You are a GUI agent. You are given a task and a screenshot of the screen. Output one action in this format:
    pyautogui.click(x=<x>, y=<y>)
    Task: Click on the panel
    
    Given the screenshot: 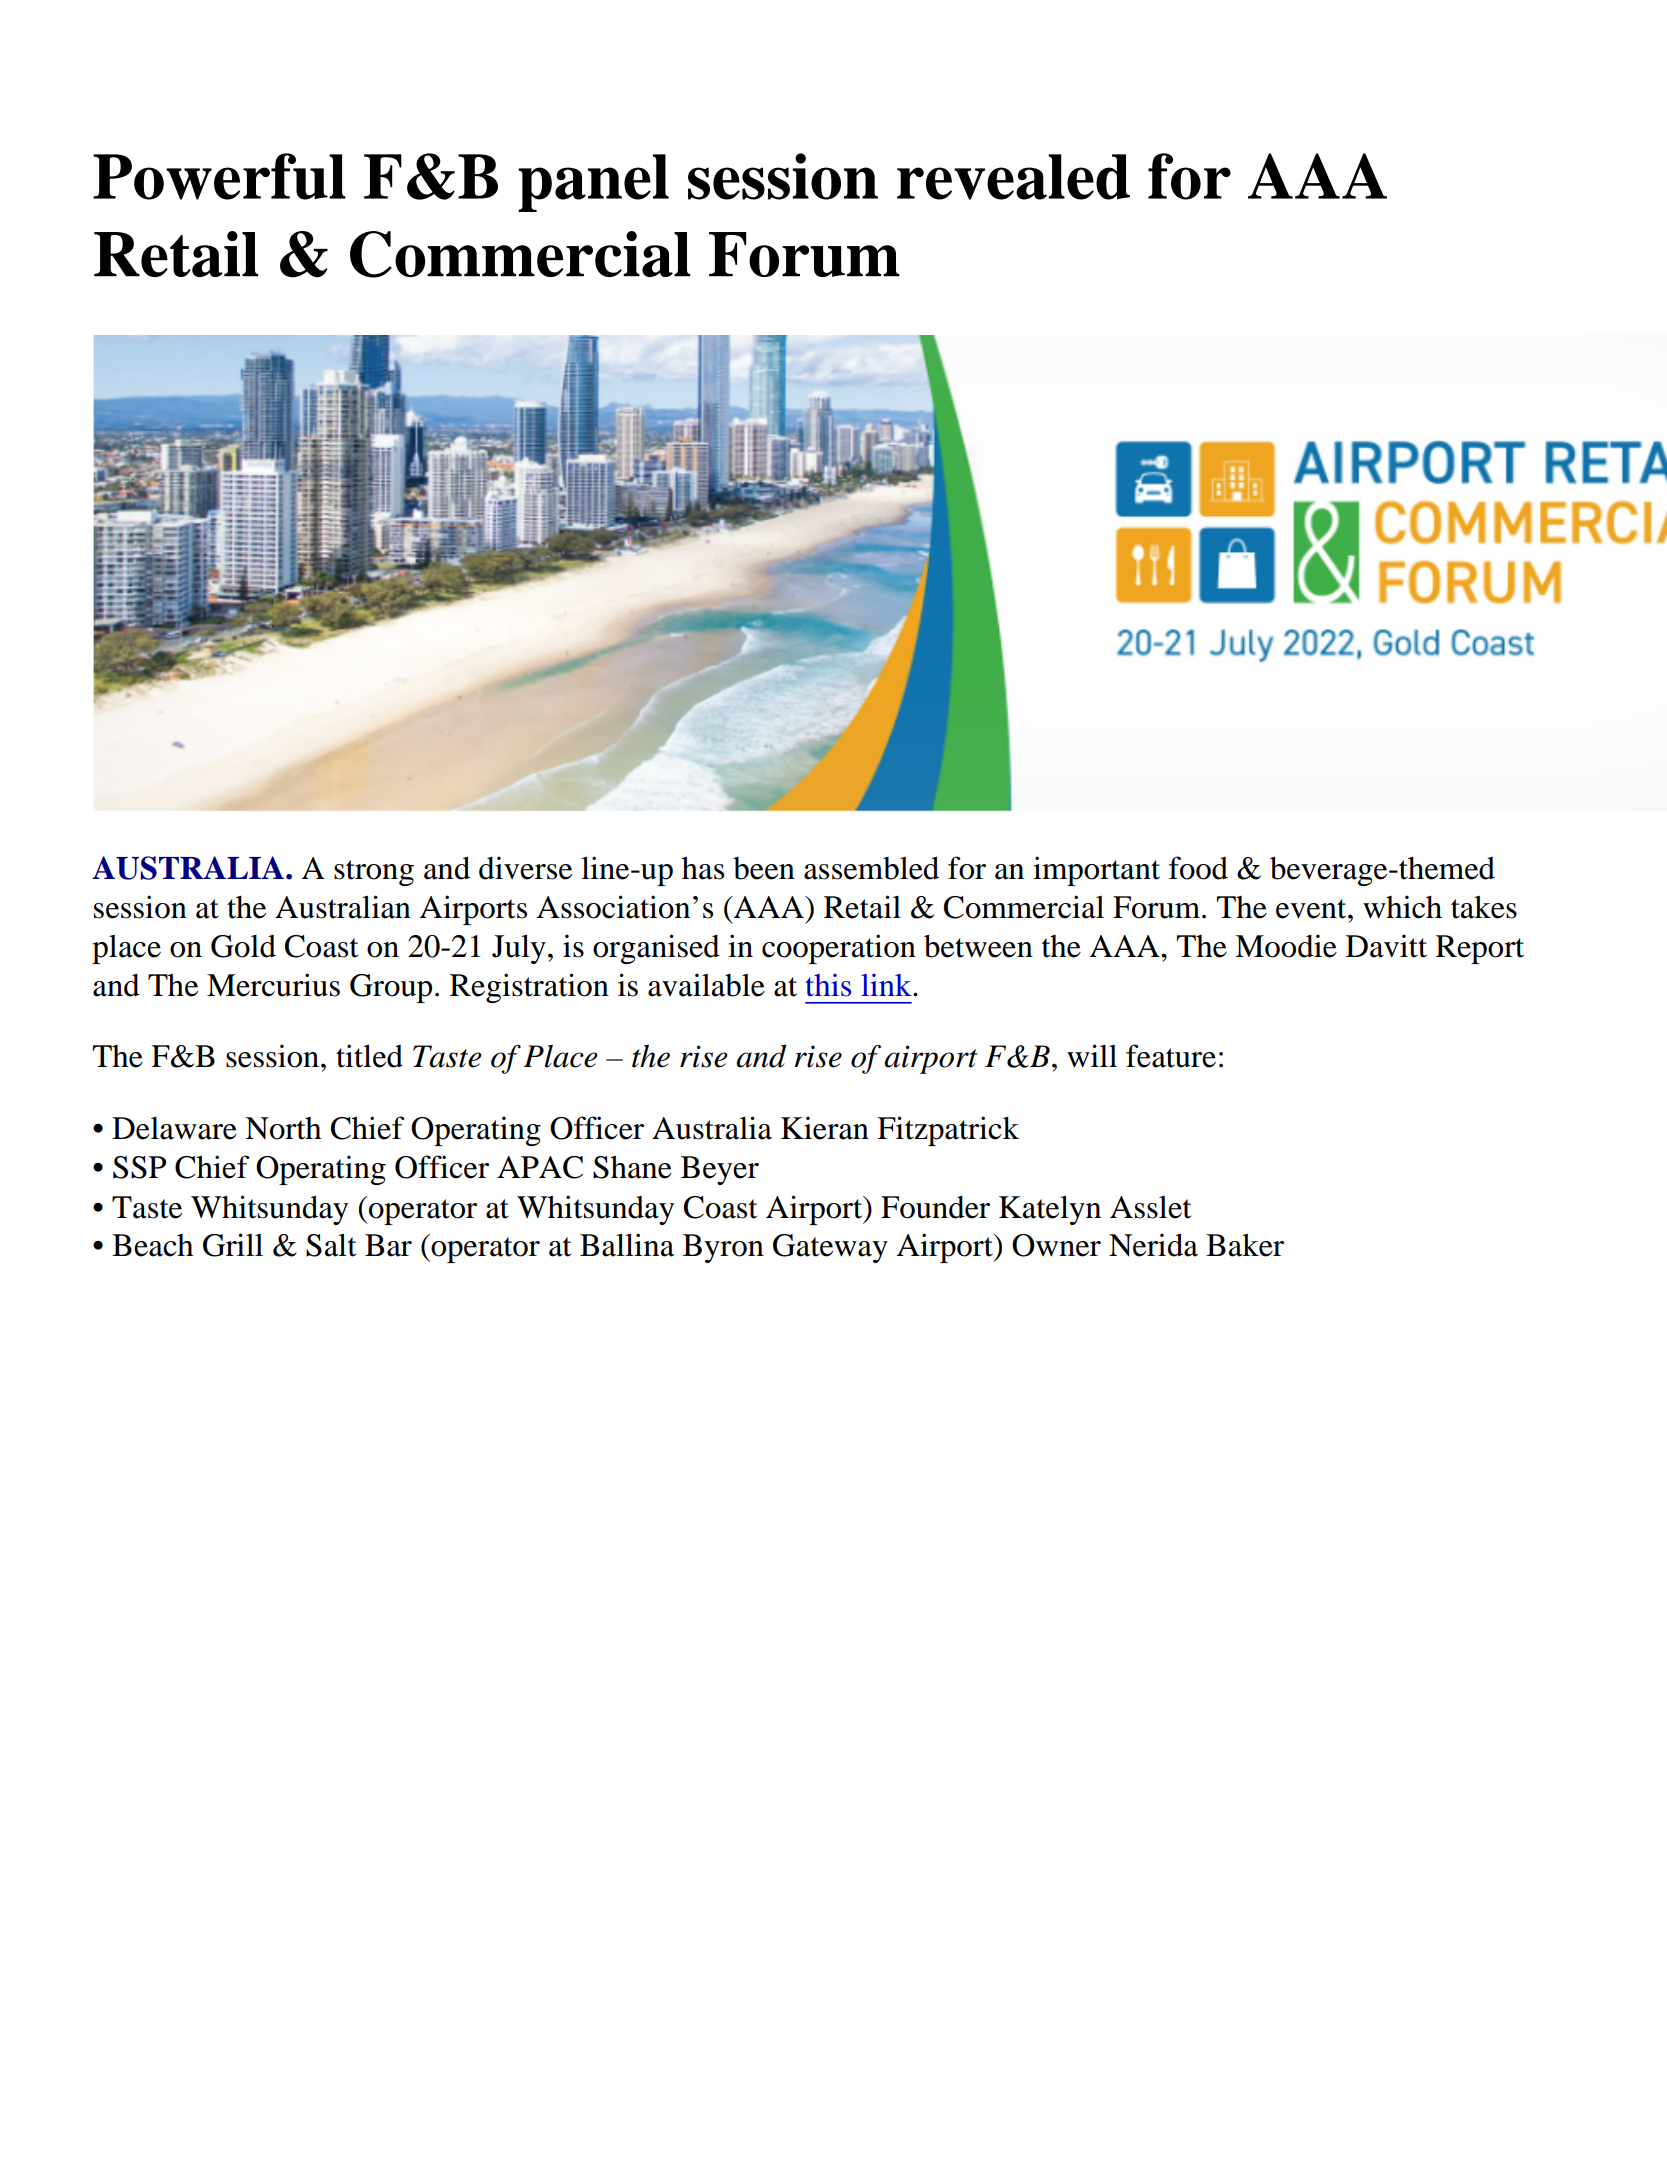 What is the action you would take?
    pyautogui.click(x=593, y=183)
